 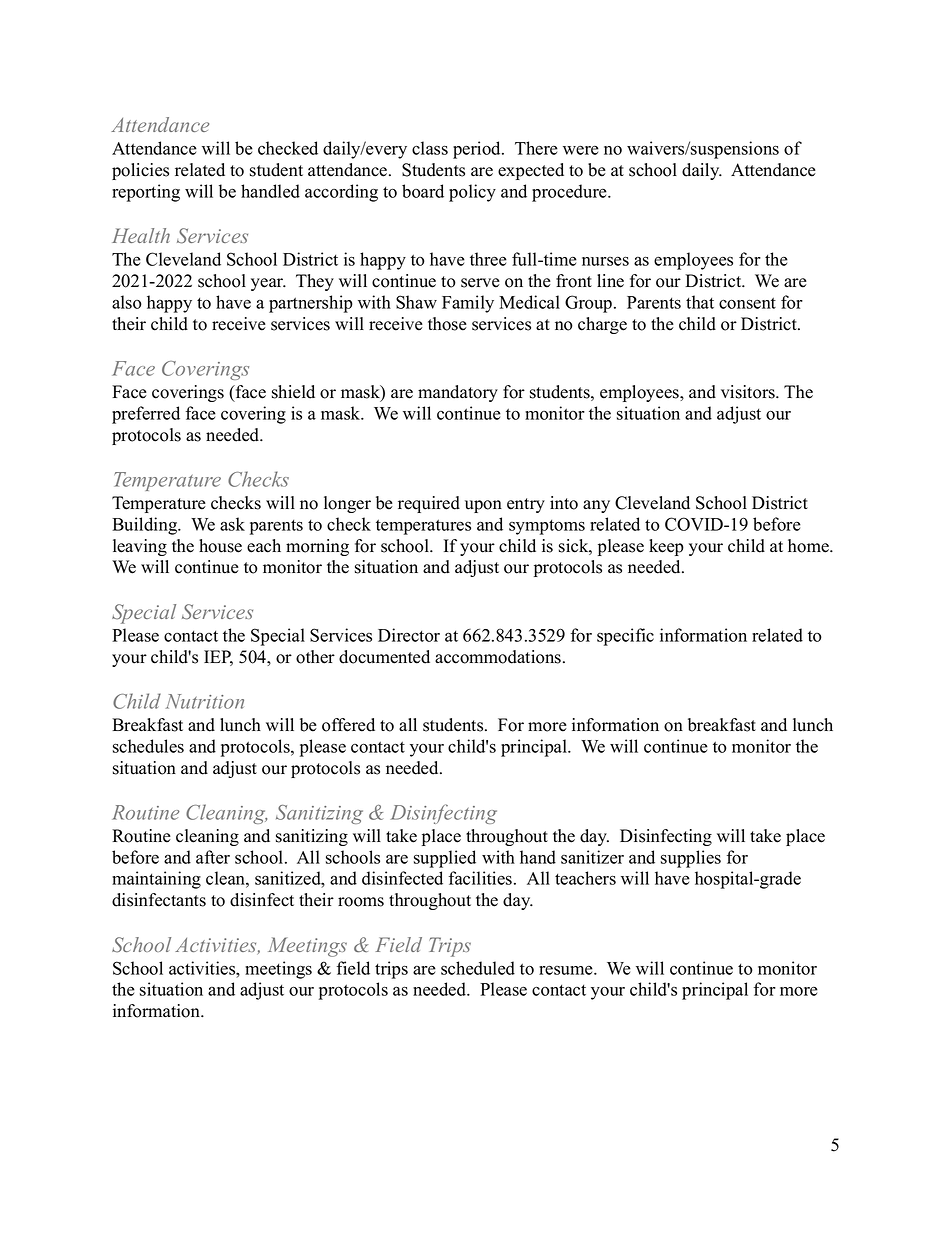 I want to click on were, so click(x=581, y=150).
